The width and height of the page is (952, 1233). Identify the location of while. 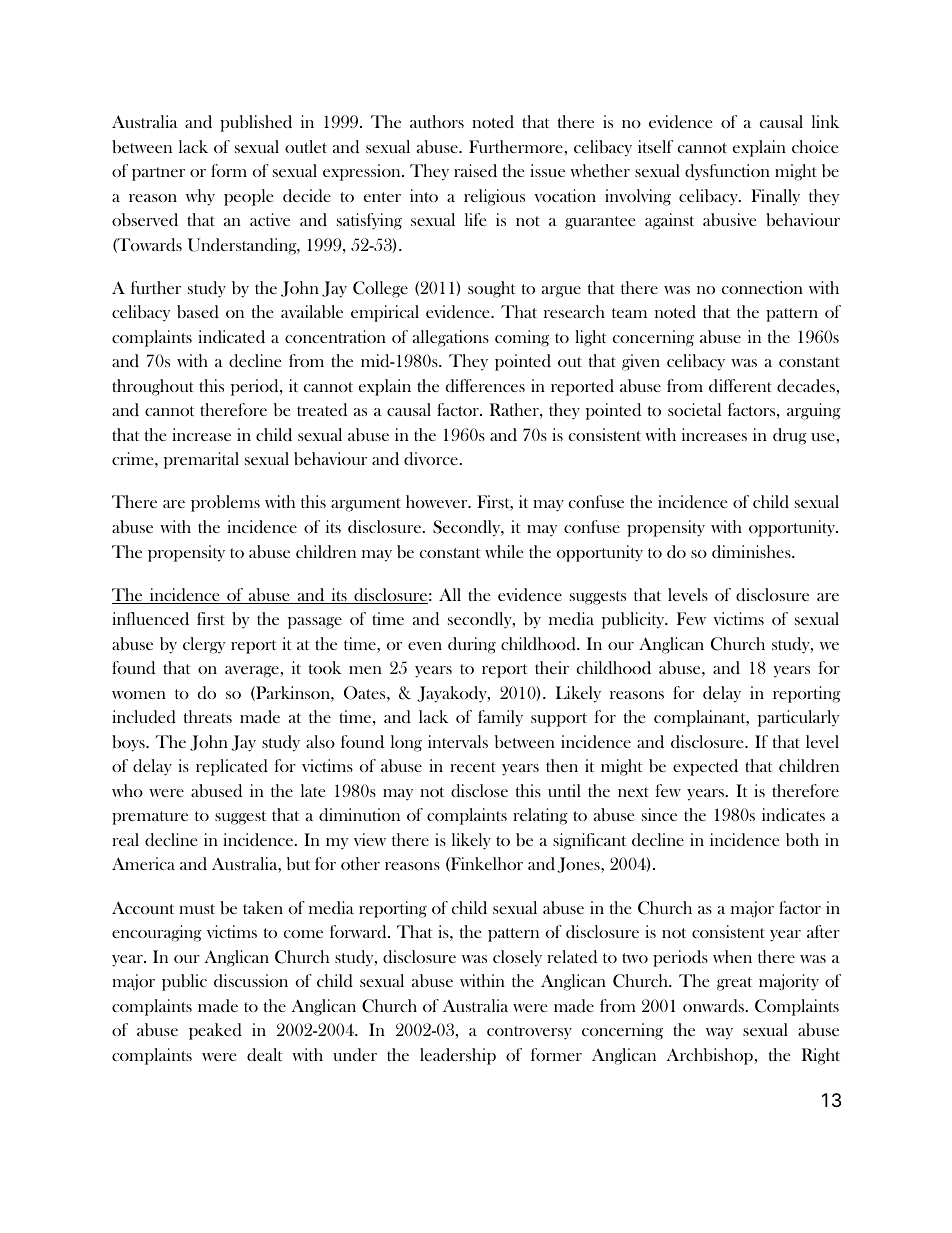
(504, 551).
